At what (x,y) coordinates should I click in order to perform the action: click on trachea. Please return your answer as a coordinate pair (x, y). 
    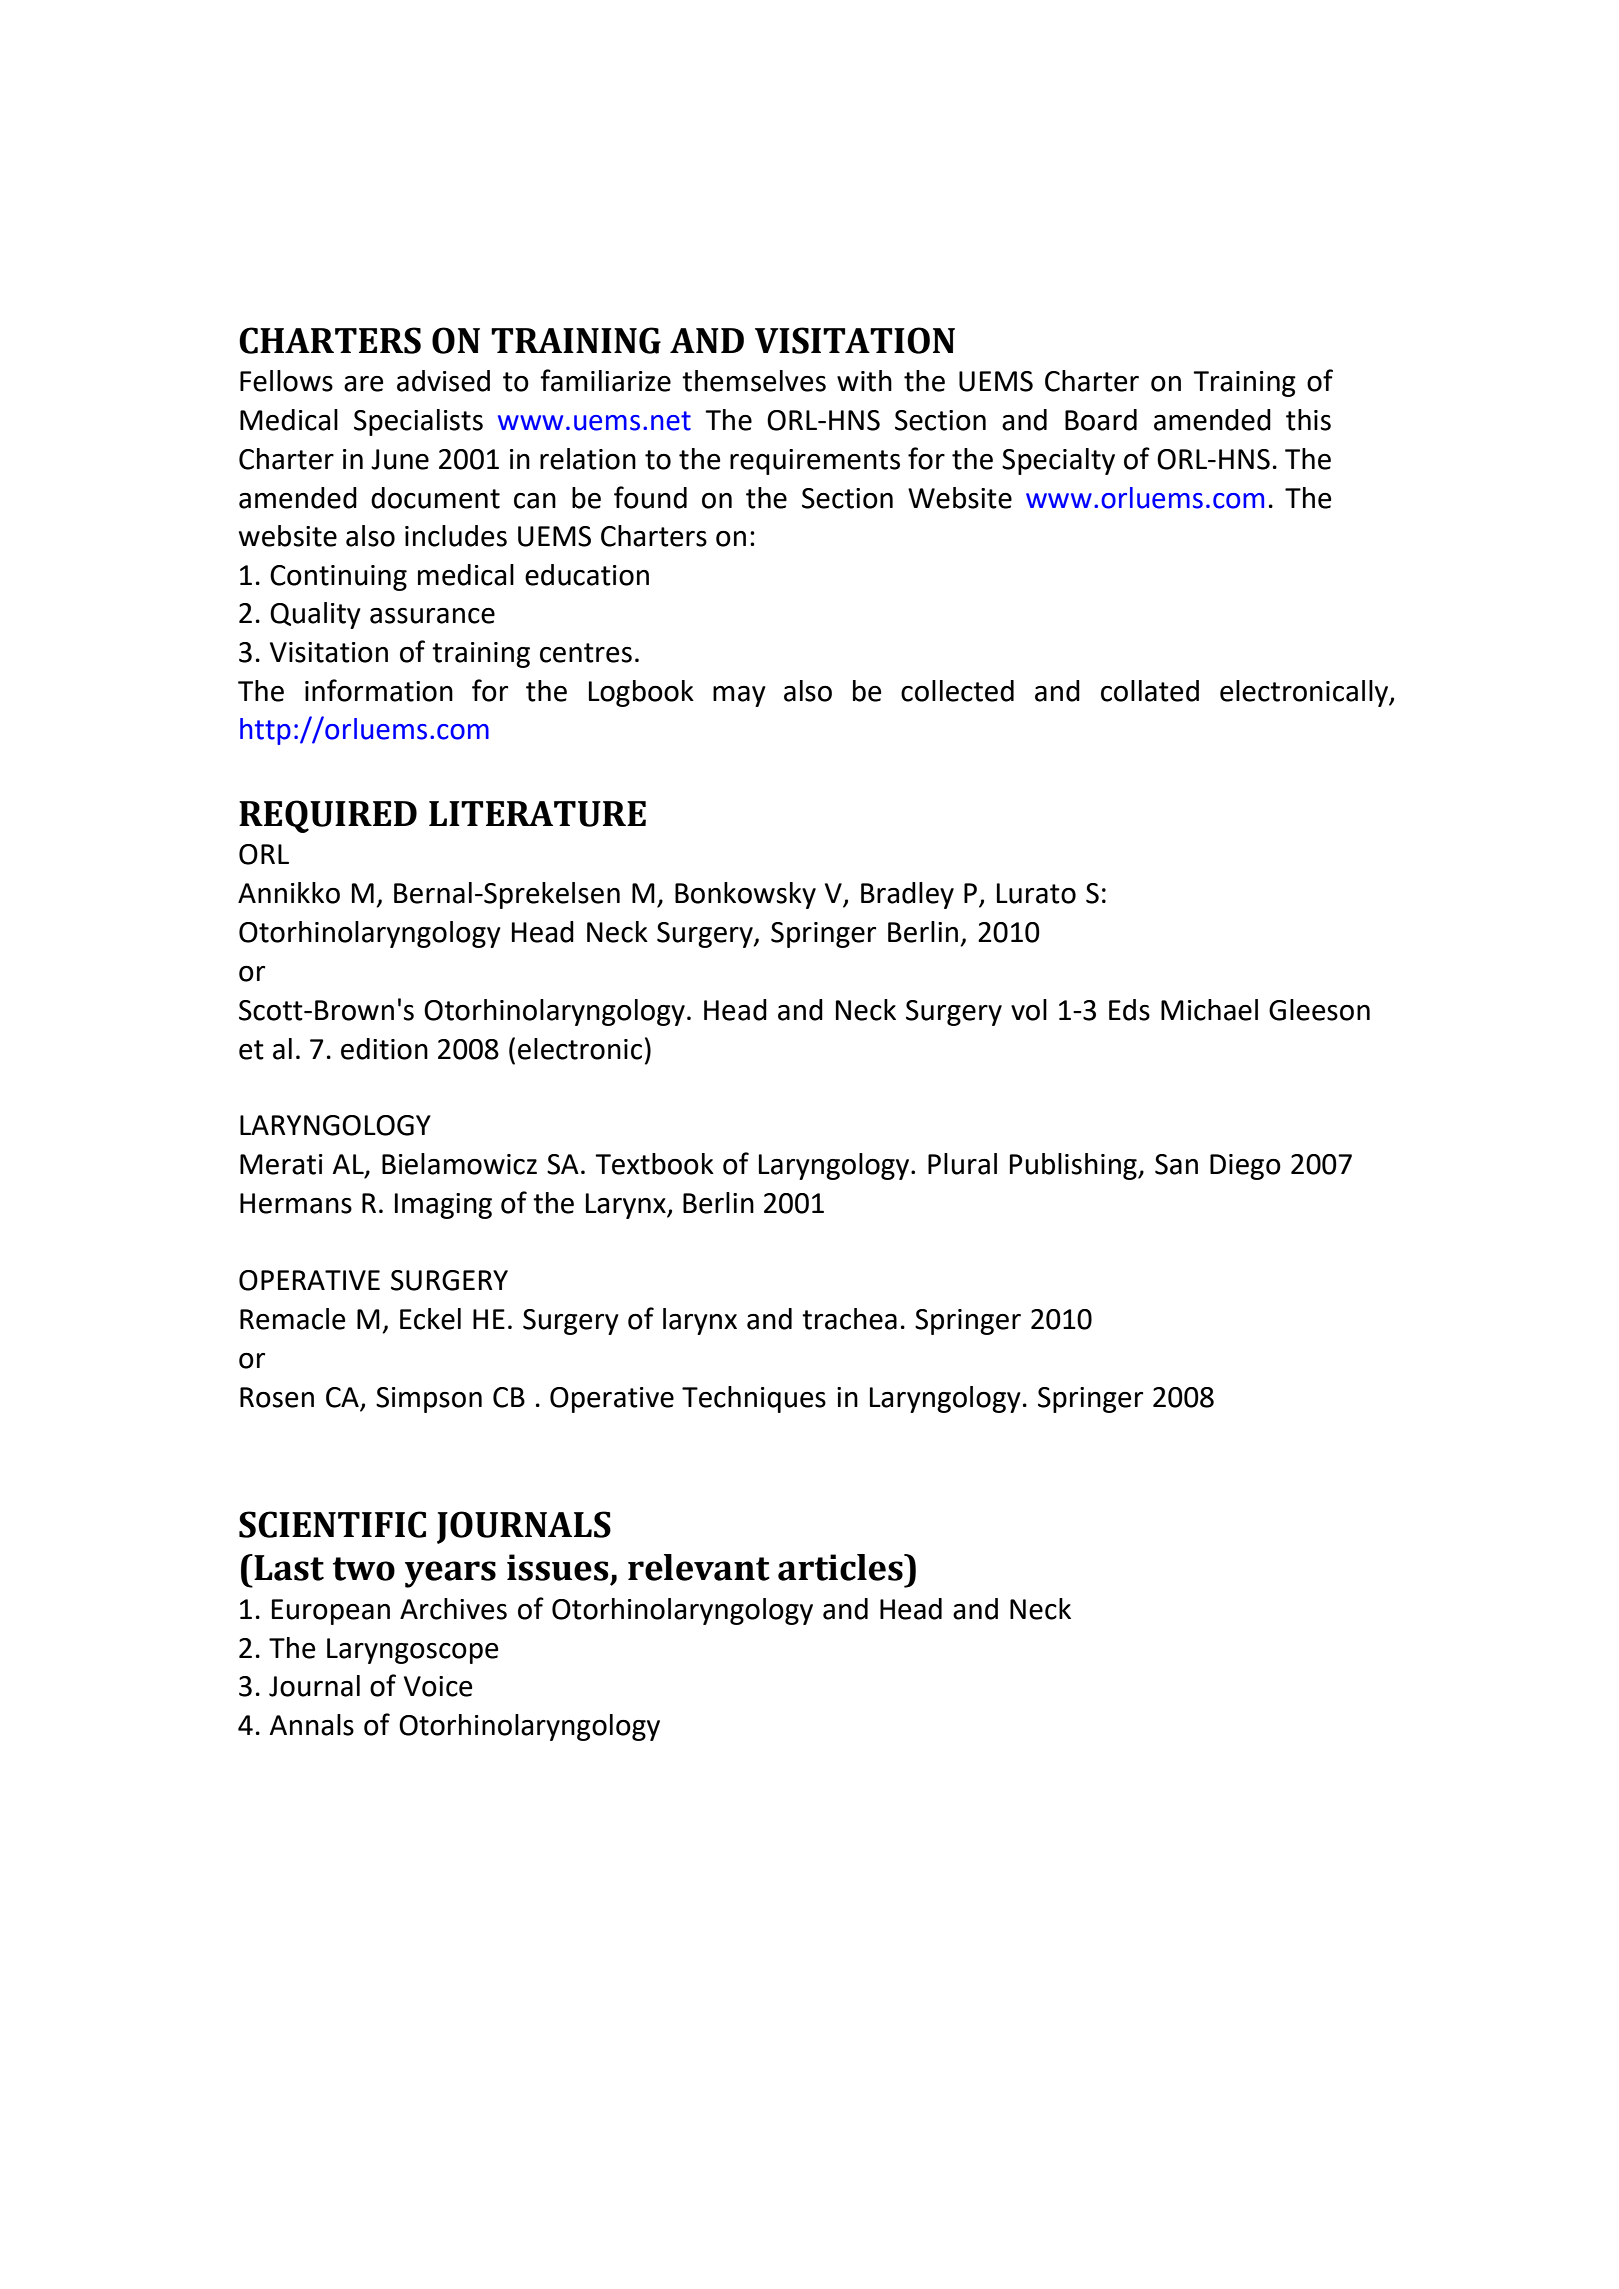
    Looking at the image, I should click on (849, 1319).
